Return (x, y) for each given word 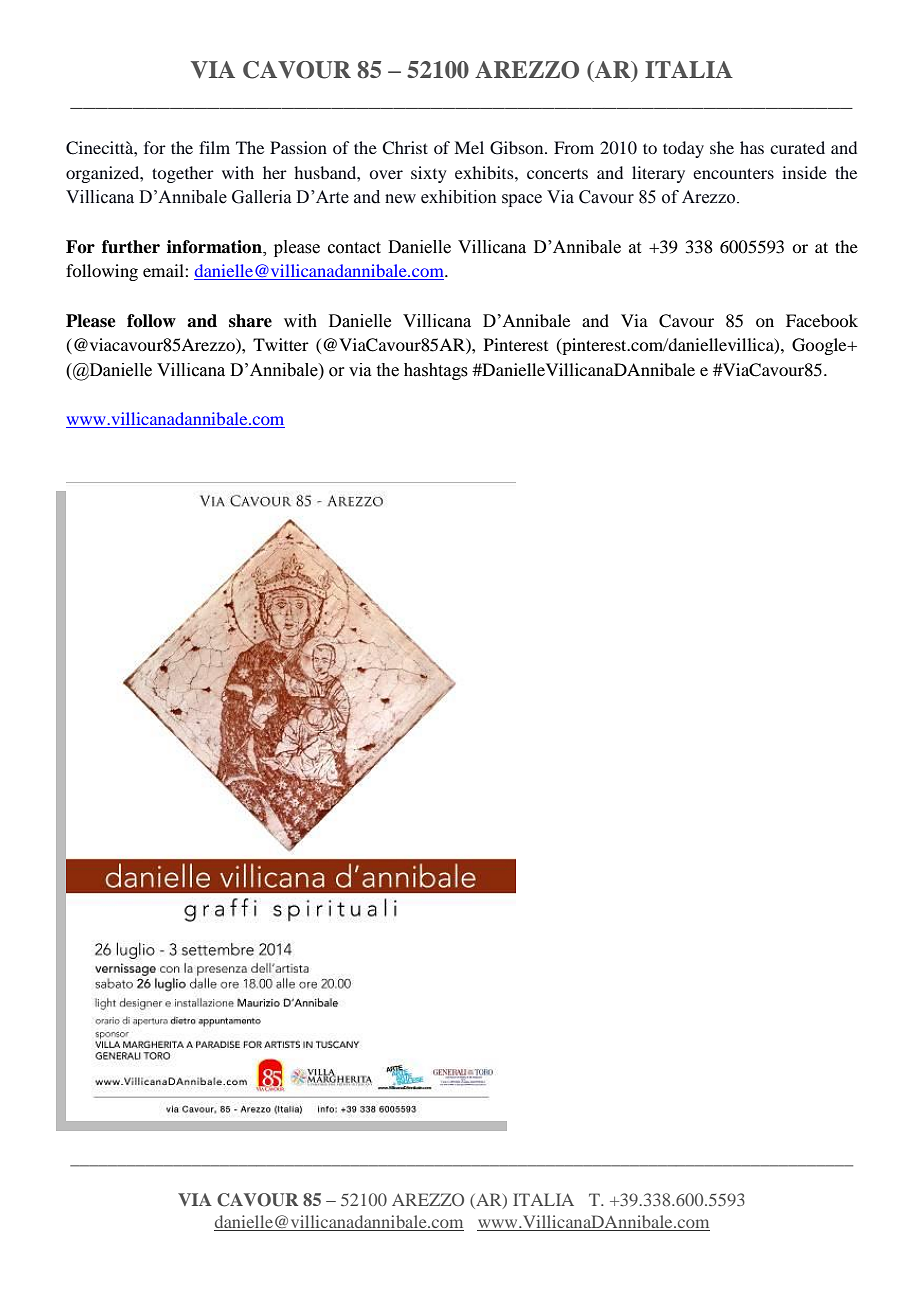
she (722, 147)
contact (354, 248)
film (214, 147)
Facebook (822, 320)
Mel (469, 147)
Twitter (281, 344)
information (215, 247)
